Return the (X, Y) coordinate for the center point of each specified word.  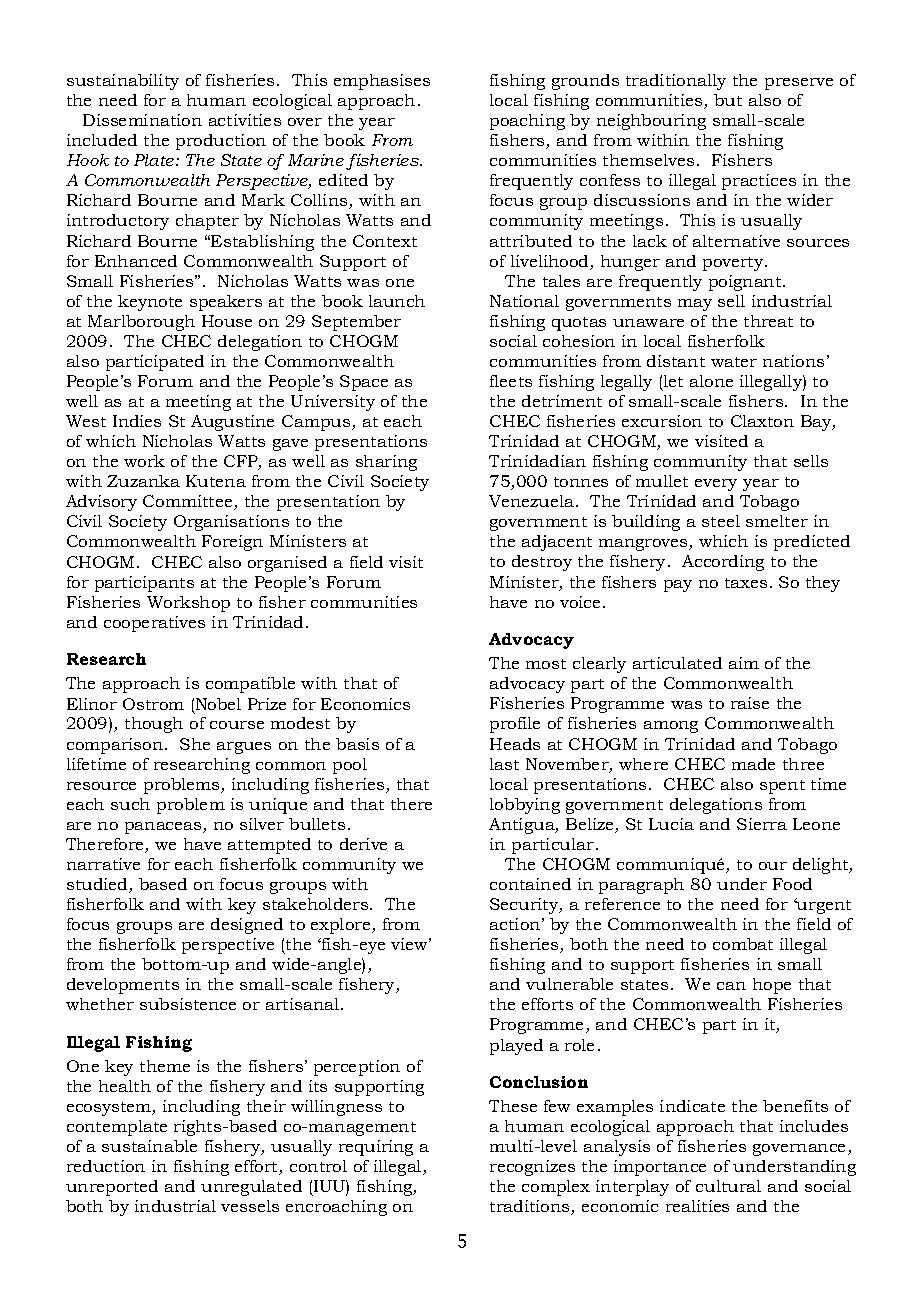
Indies (137, 421)
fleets (511, 381)
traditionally (676, 82)
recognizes (532, 1168)
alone (711, 381)
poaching (527, 122)
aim (744, 663)
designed (247, 926)
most (546, 664)
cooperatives (154, 624)
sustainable (149, 1146)
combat (743, 944)
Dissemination (142, 120)
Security (525, 906)
